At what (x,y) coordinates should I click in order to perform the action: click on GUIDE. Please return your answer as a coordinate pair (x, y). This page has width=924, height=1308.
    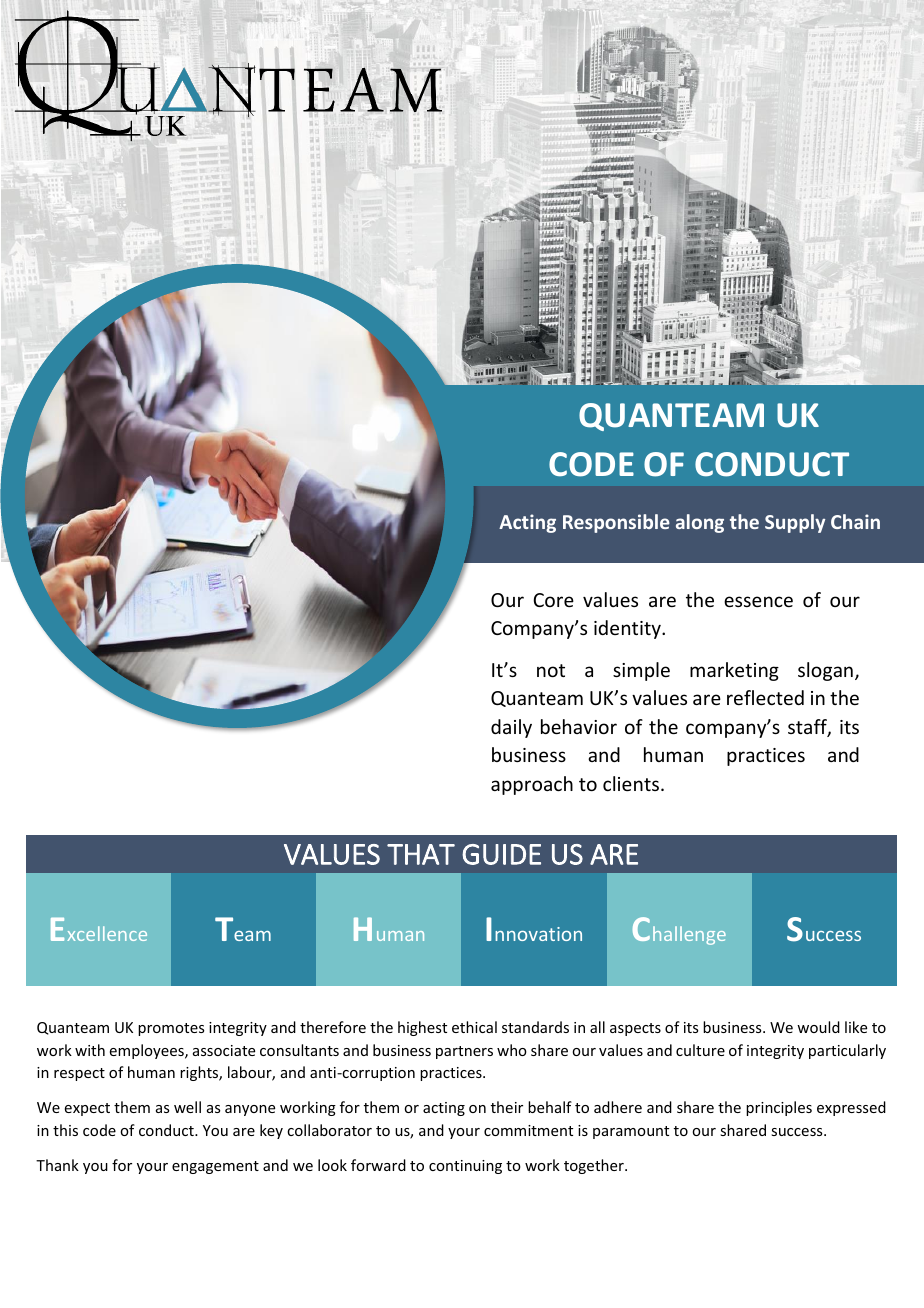
    Looking at the image, I should click on (501, 854).
